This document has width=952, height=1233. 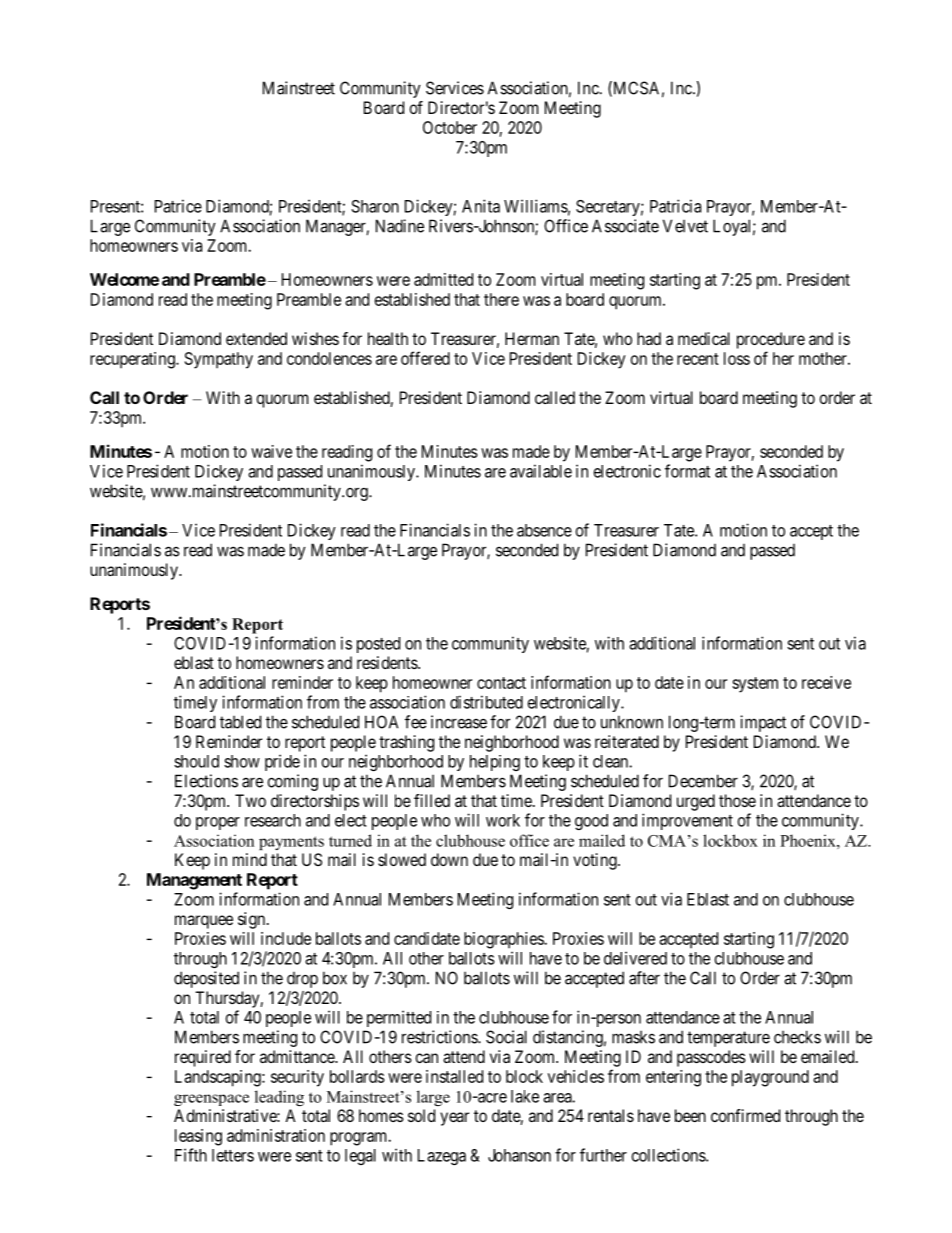 What do you see at coordinates (737, 800) in the document?
I see `those` at bounding box center [737, 800].
